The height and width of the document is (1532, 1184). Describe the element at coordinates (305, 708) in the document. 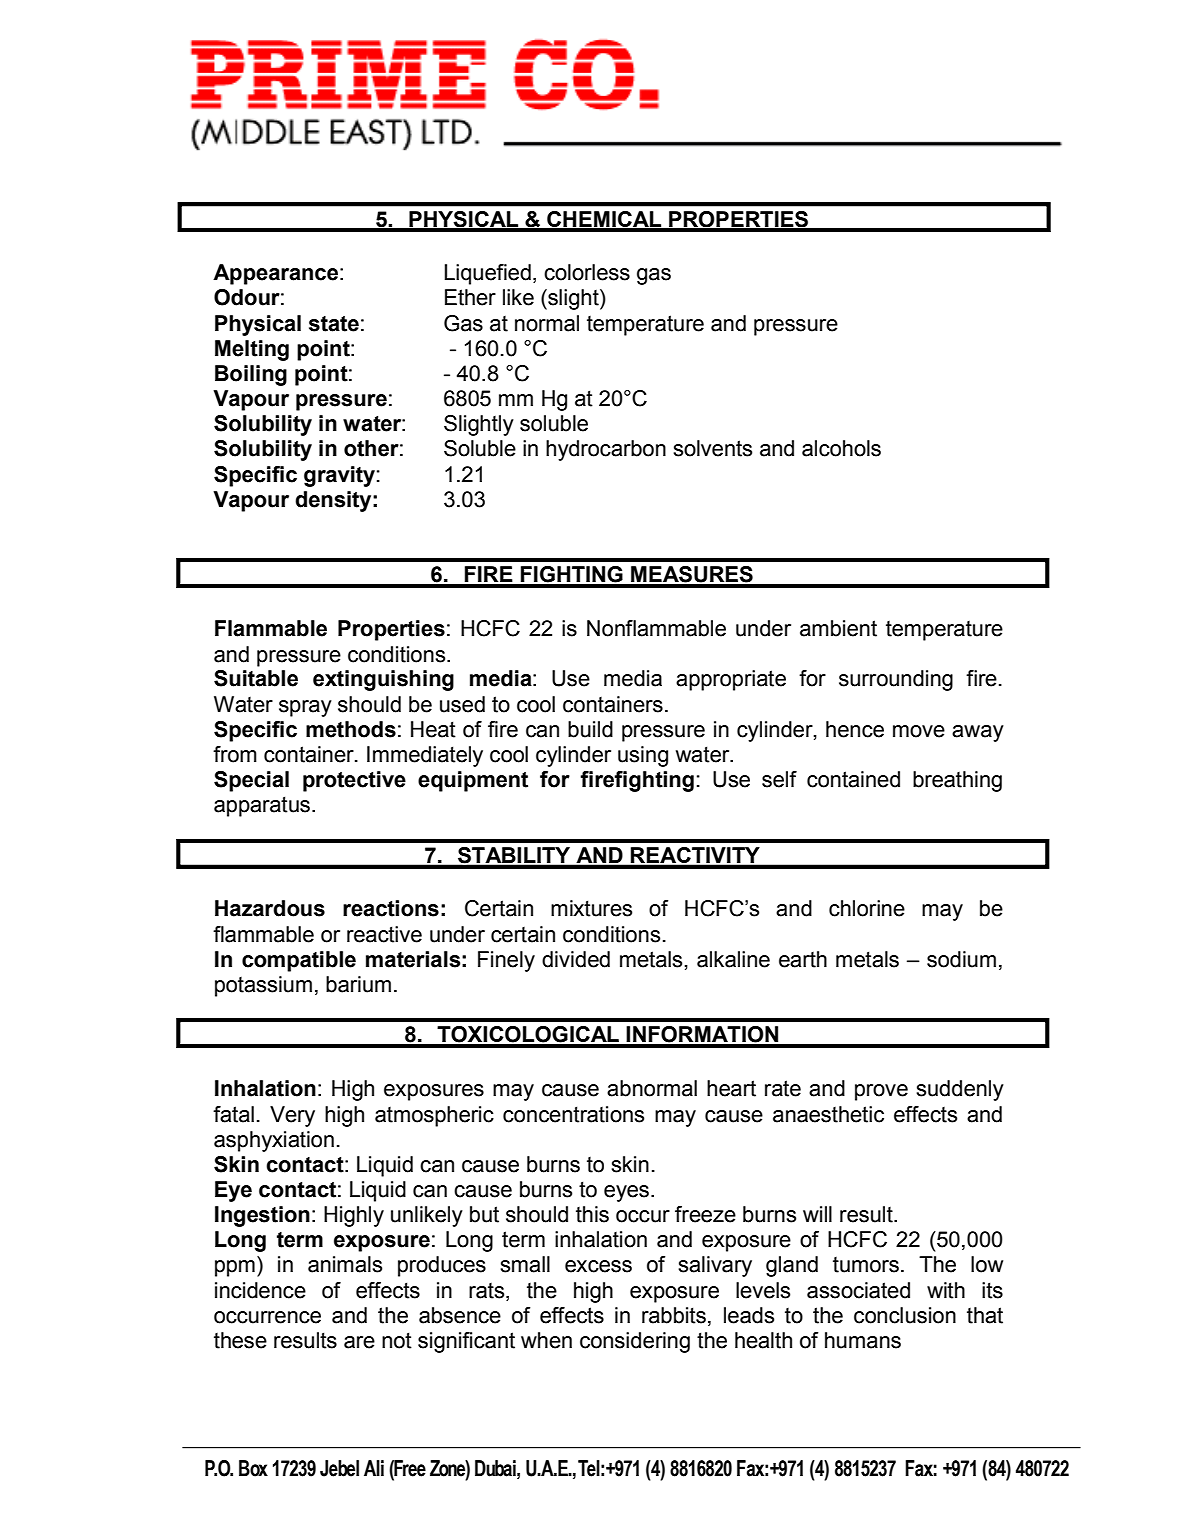

I see `spray` at that location.
